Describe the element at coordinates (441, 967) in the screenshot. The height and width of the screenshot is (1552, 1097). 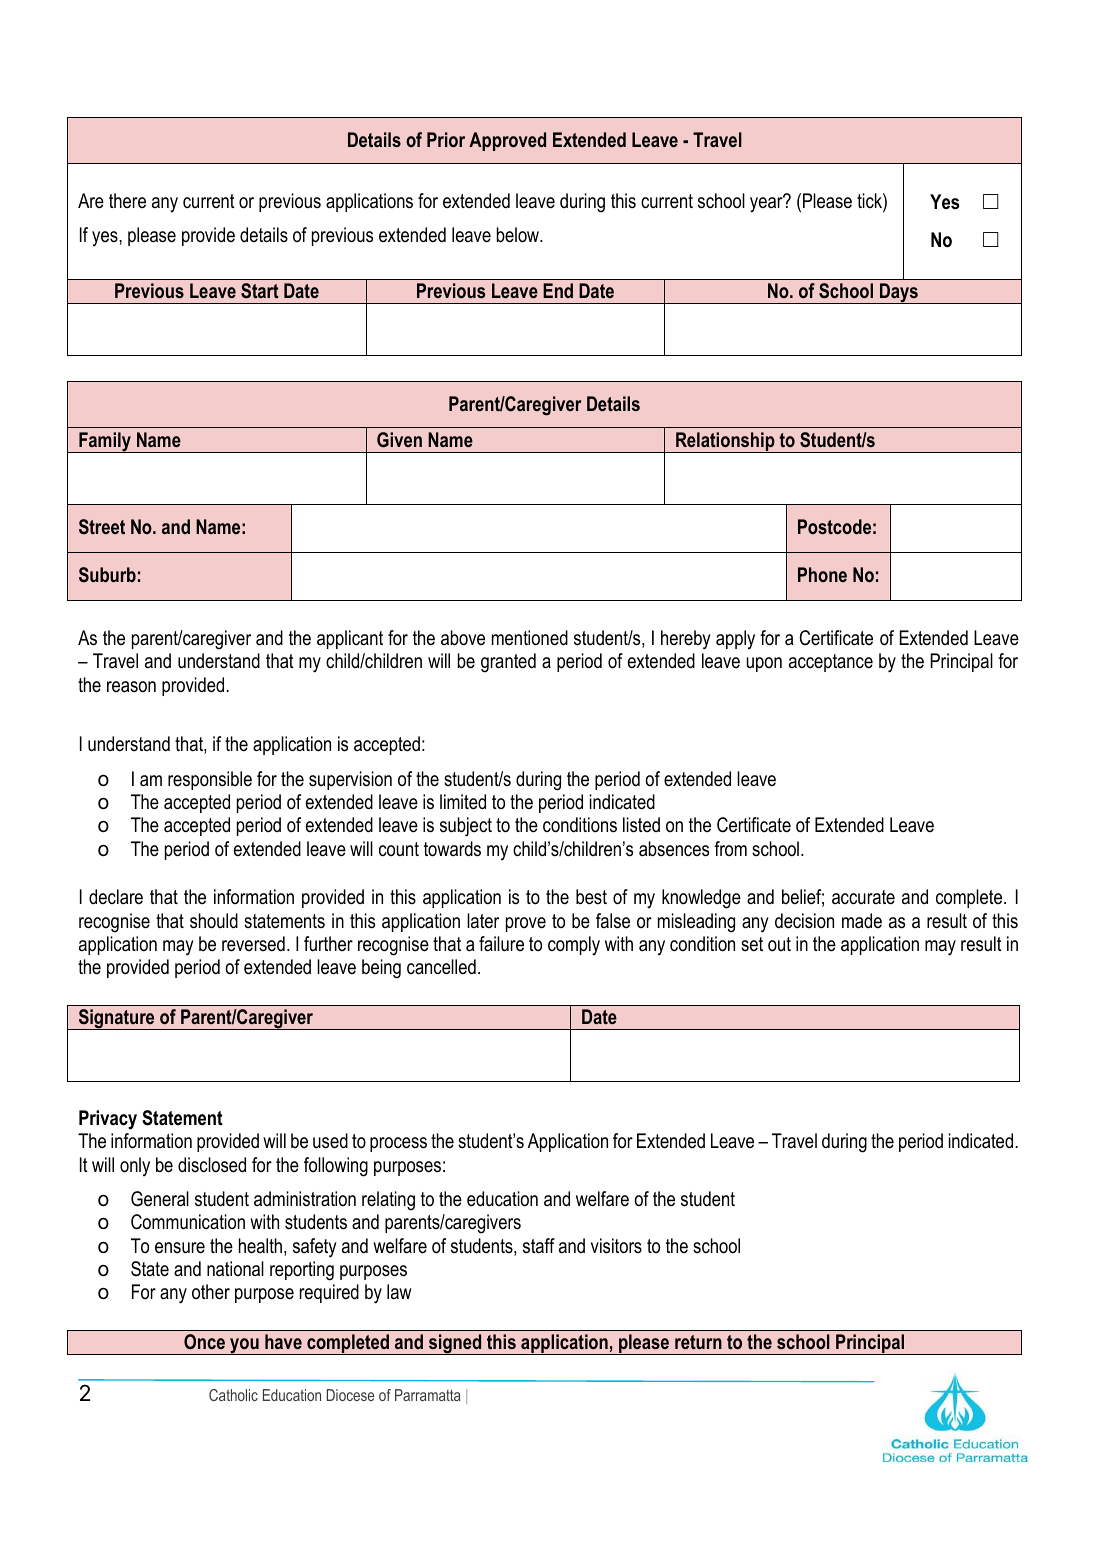
I see `cancelled` at that location.
